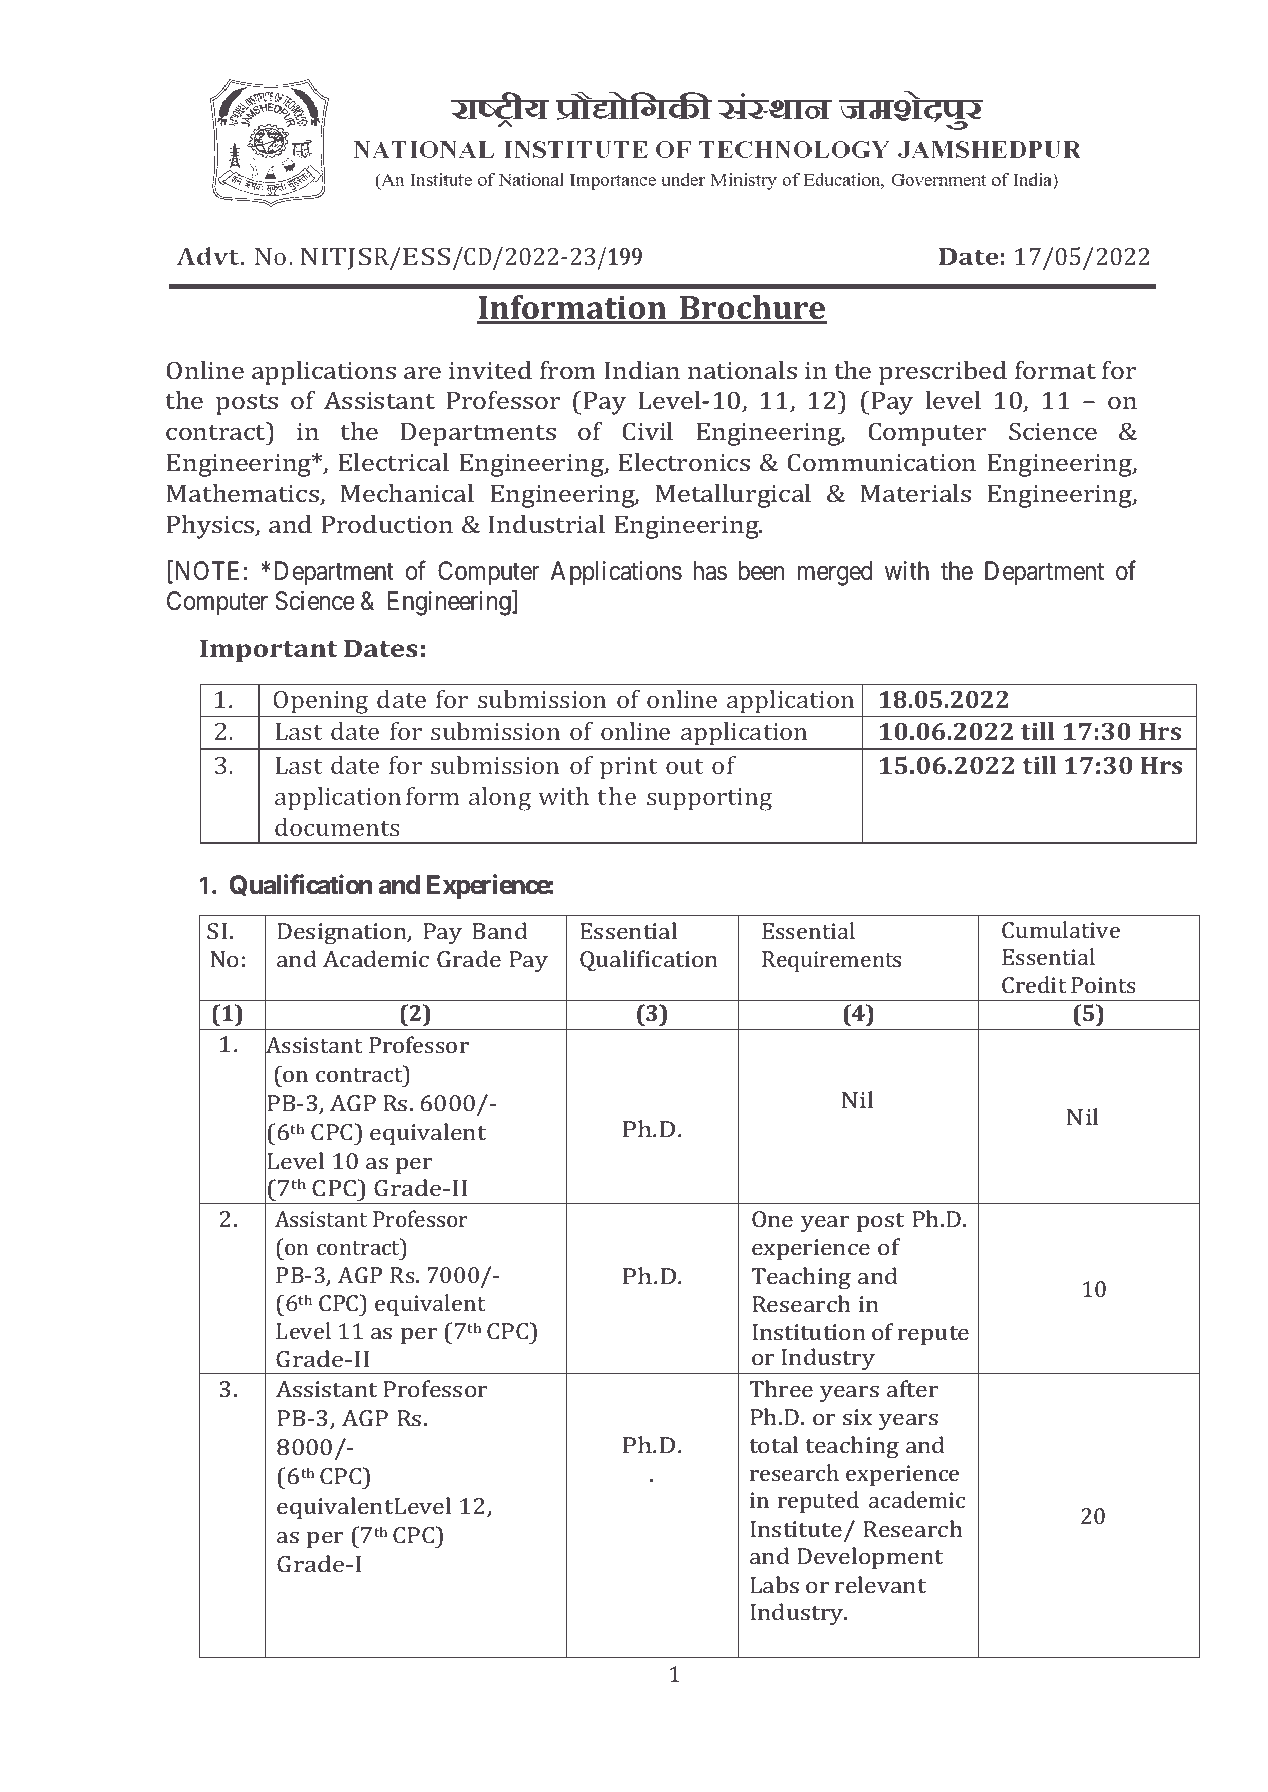 This screenshot has width=1268, height=1792. I want to click on Institute, so click(796, 1529).
